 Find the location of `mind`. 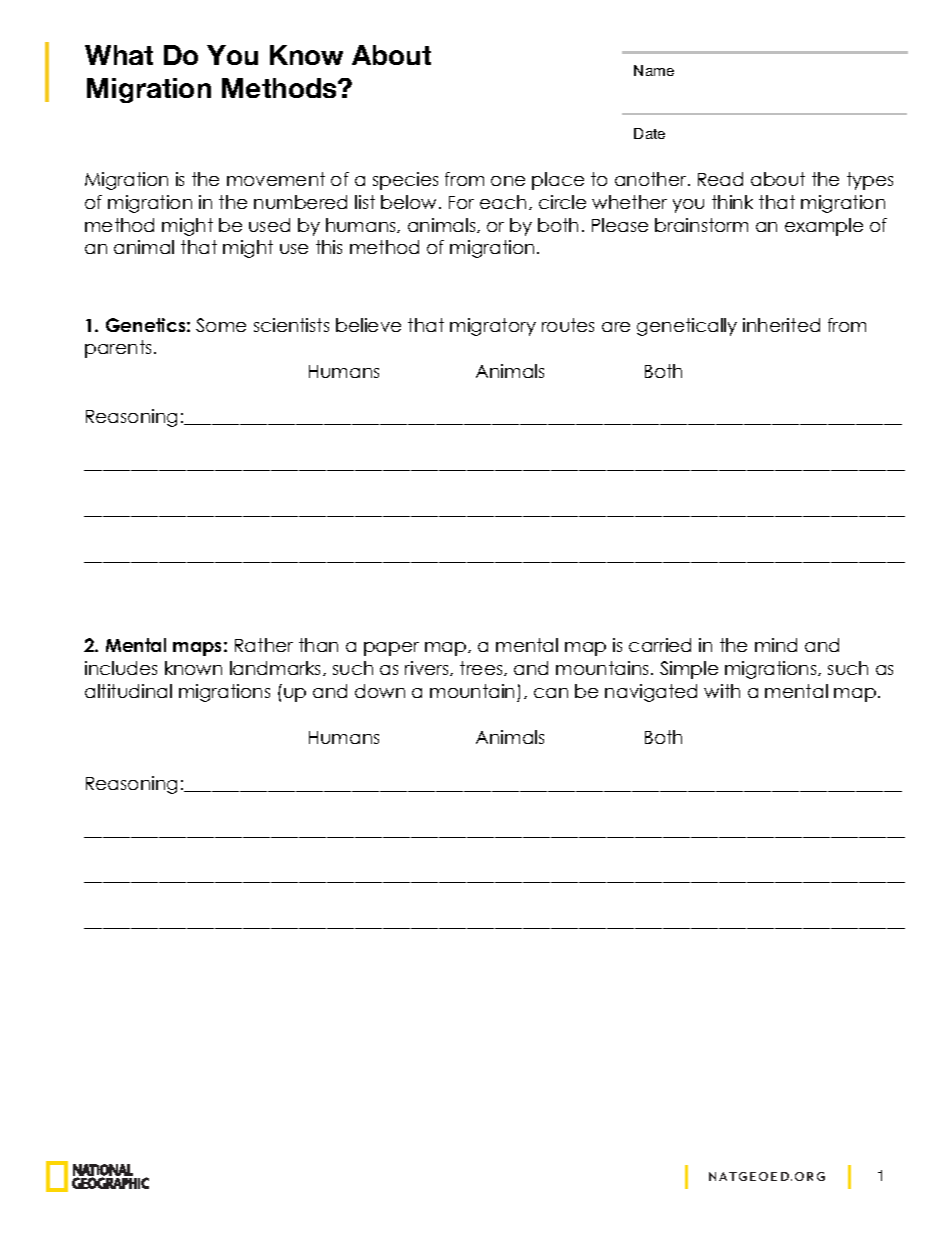

mind is located at coordinates (776, 645).
